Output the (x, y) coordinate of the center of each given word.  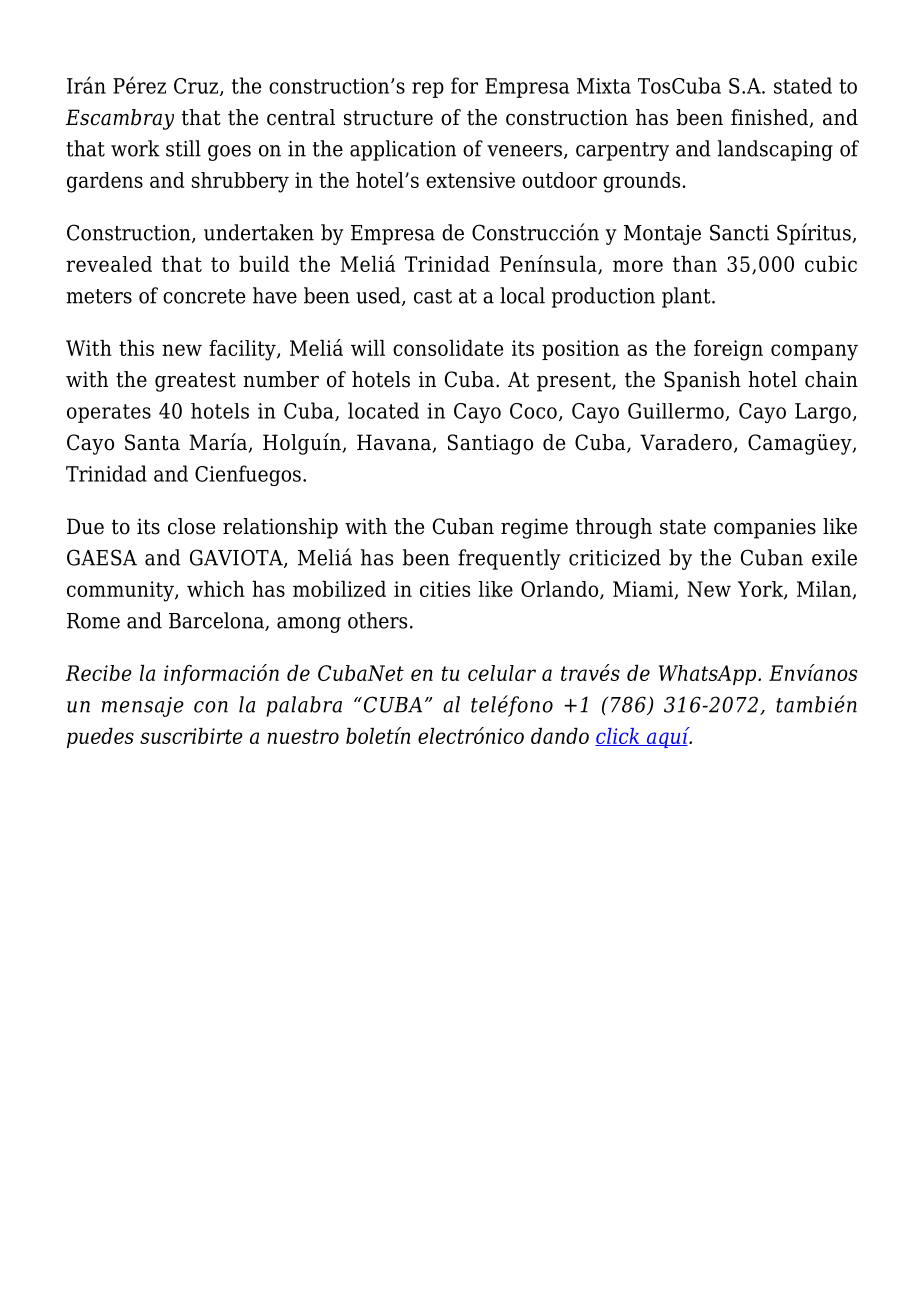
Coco (533, 411)
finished (771, 118)
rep (428, 90)
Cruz (197, 87)
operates (109, 413)
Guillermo (677, 412)
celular (502, 673)
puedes (100, 738)
